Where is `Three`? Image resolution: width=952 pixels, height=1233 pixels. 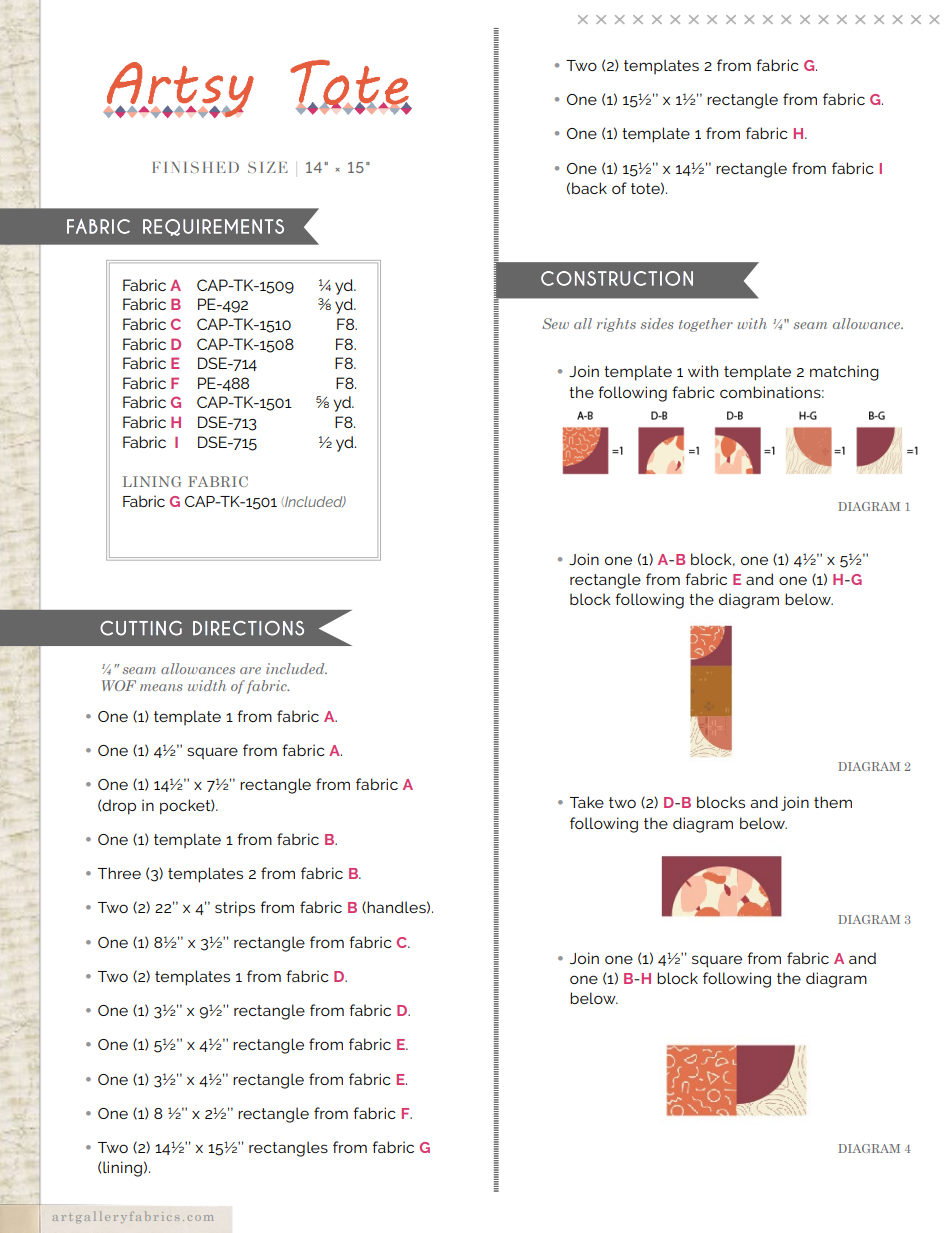 Three is located at coordinates (119, 873).
